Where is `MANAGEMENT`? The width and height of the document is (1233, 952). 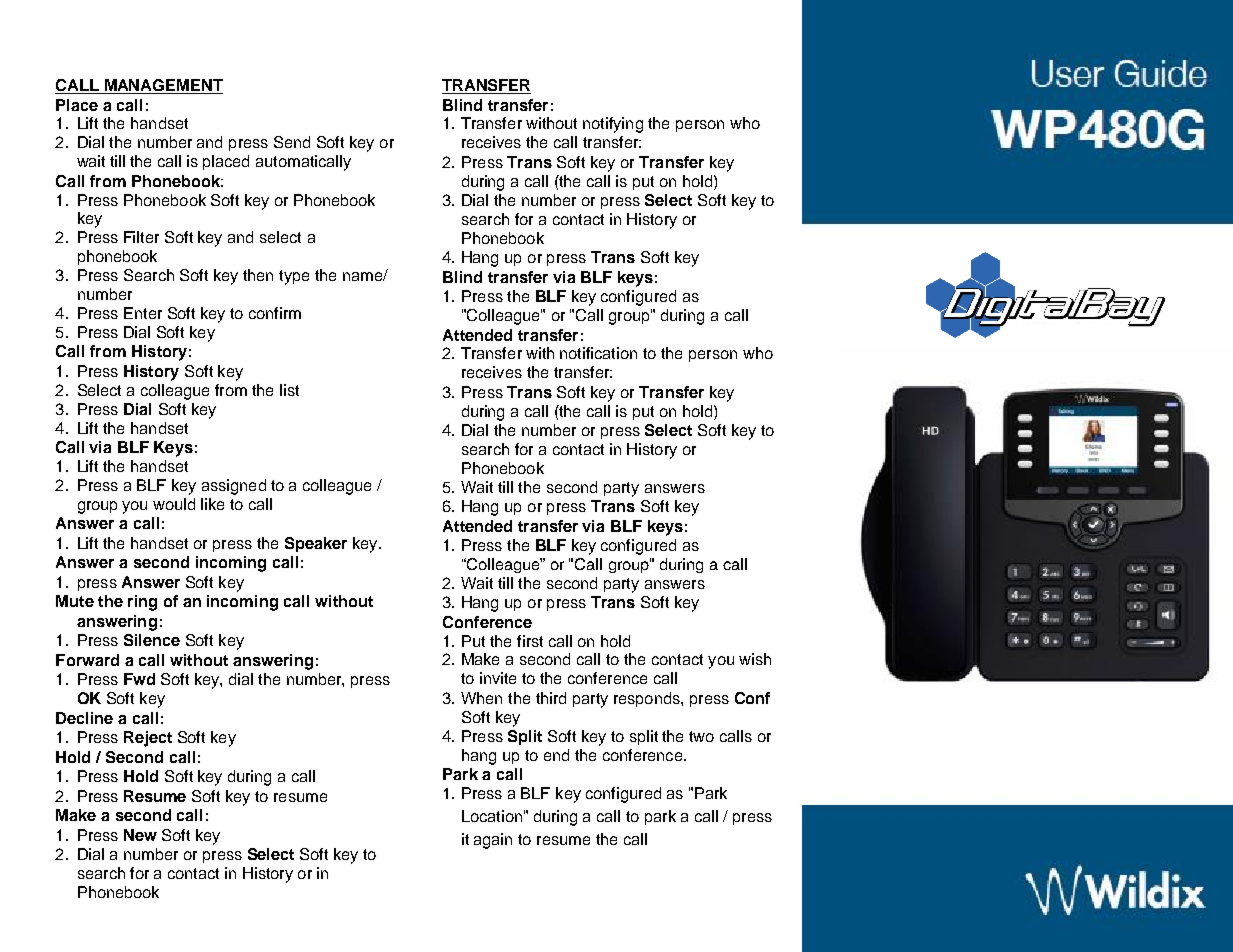
MANAGEMENT is located at coordinates (162, 86).
